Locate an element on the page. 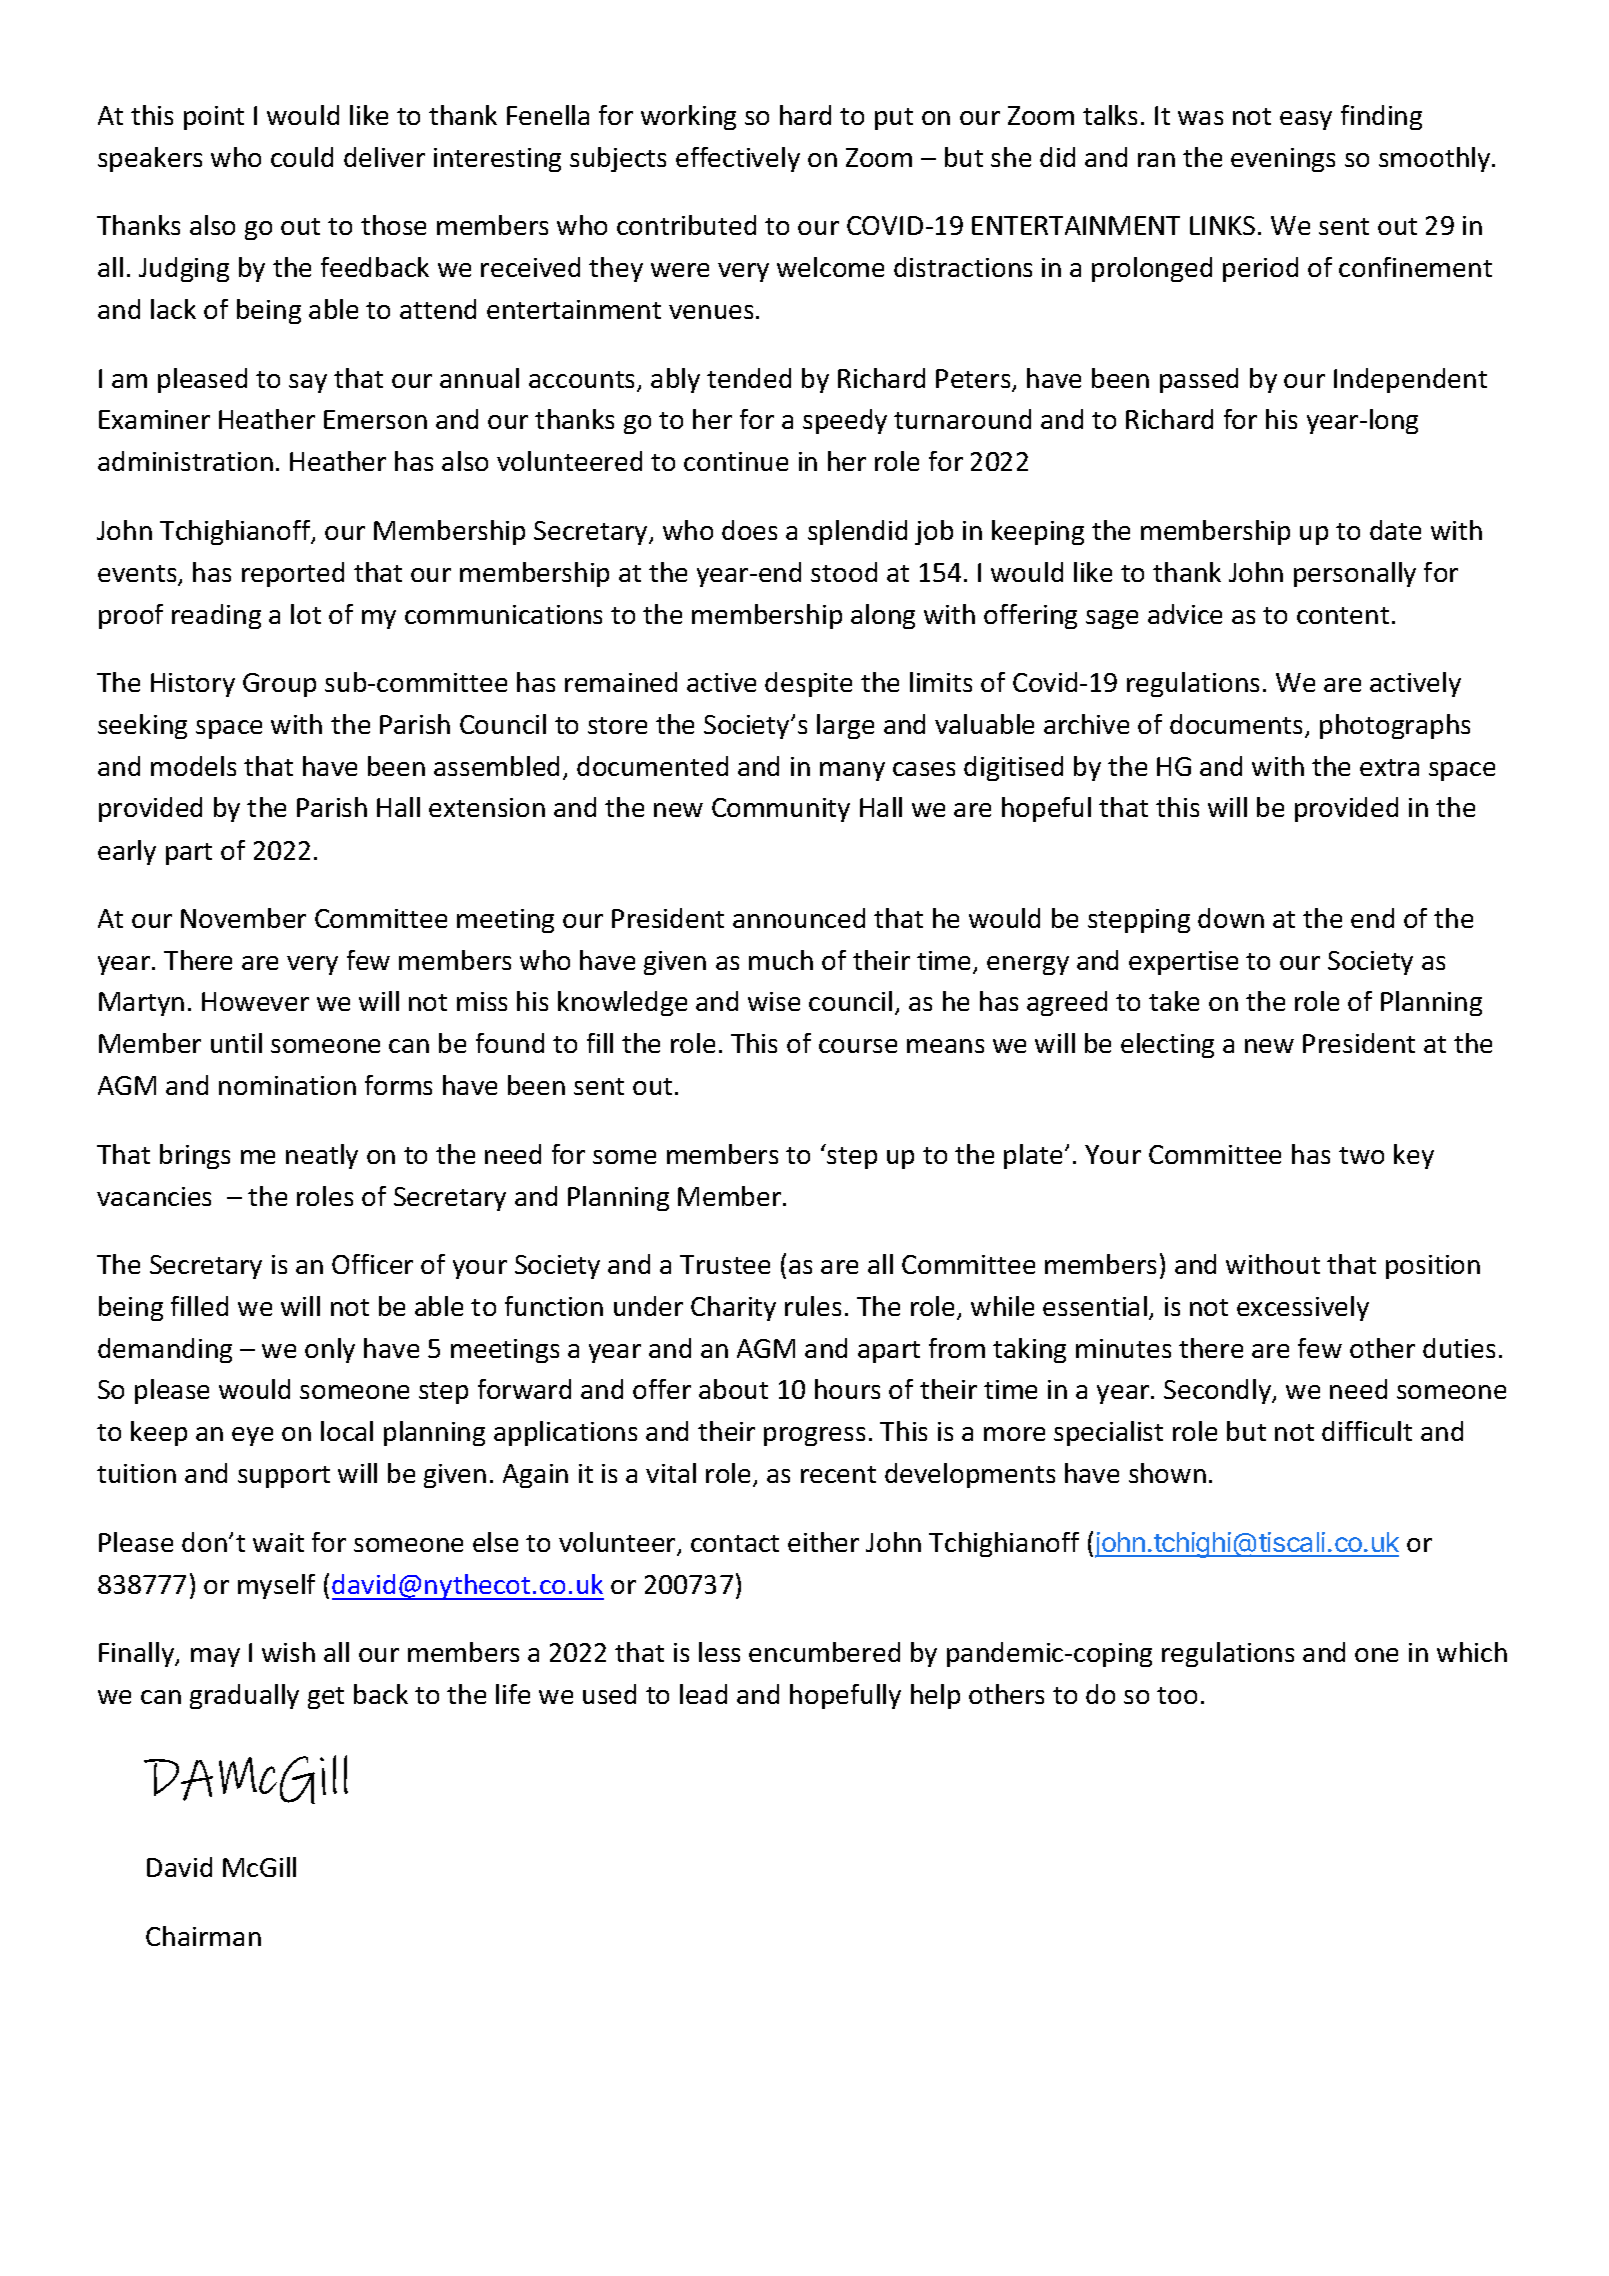 The height and width of the image is (2276, 1609). Group is located at coordinates (279, 685).
